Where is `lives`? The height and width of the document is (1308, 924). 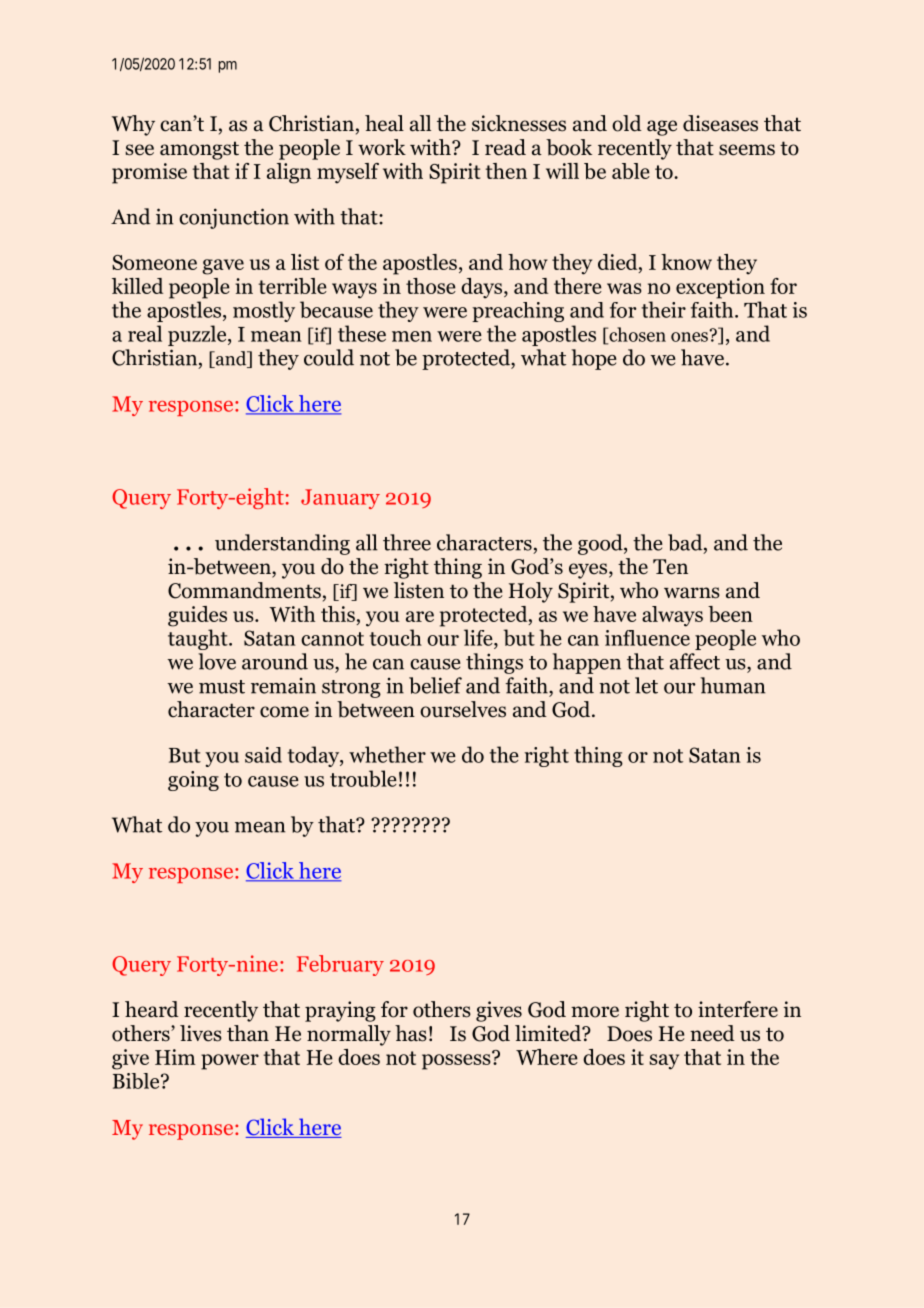 lives is located at coordinates (201, 1033).
